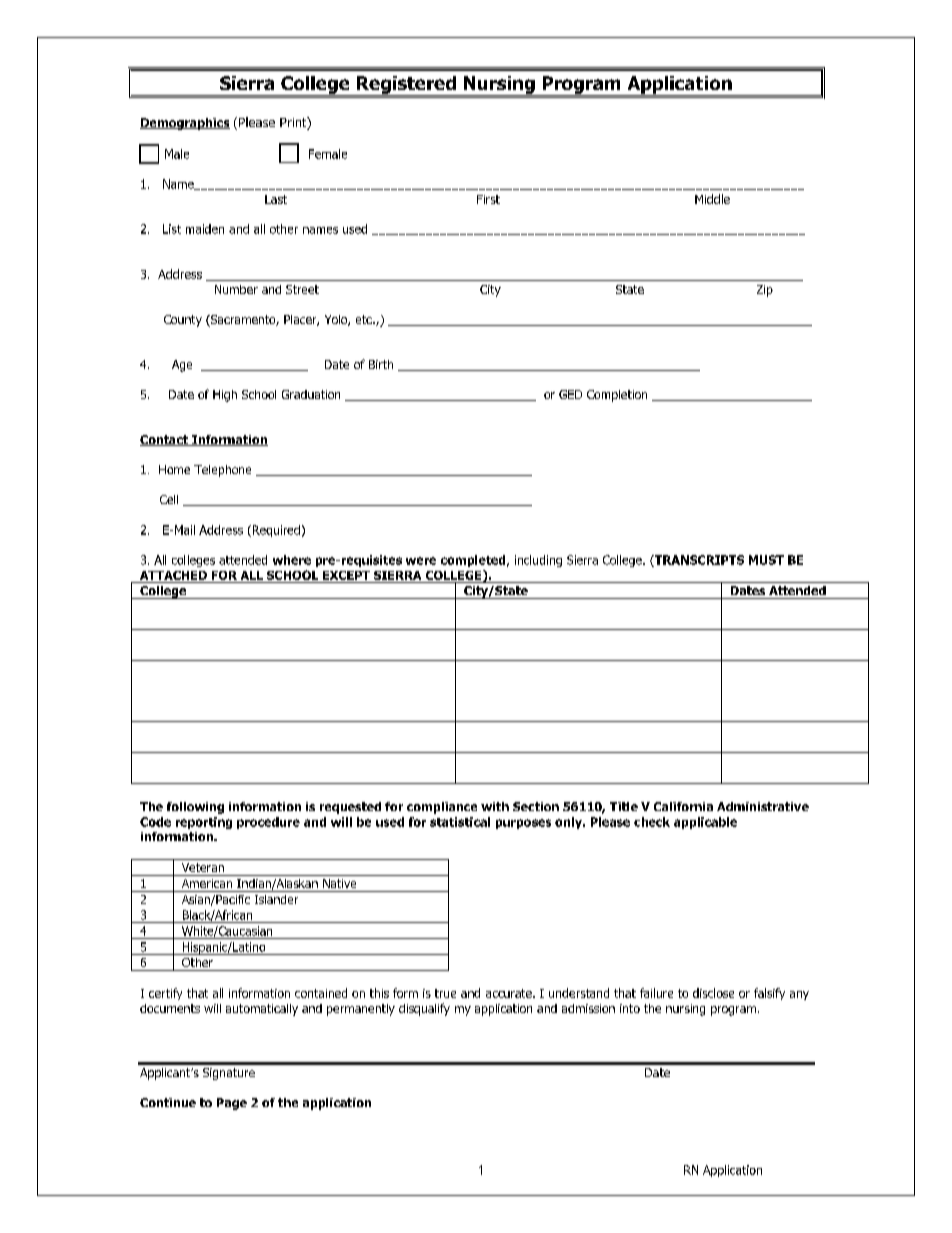  I want to click on Page, so click(232, 1104).
